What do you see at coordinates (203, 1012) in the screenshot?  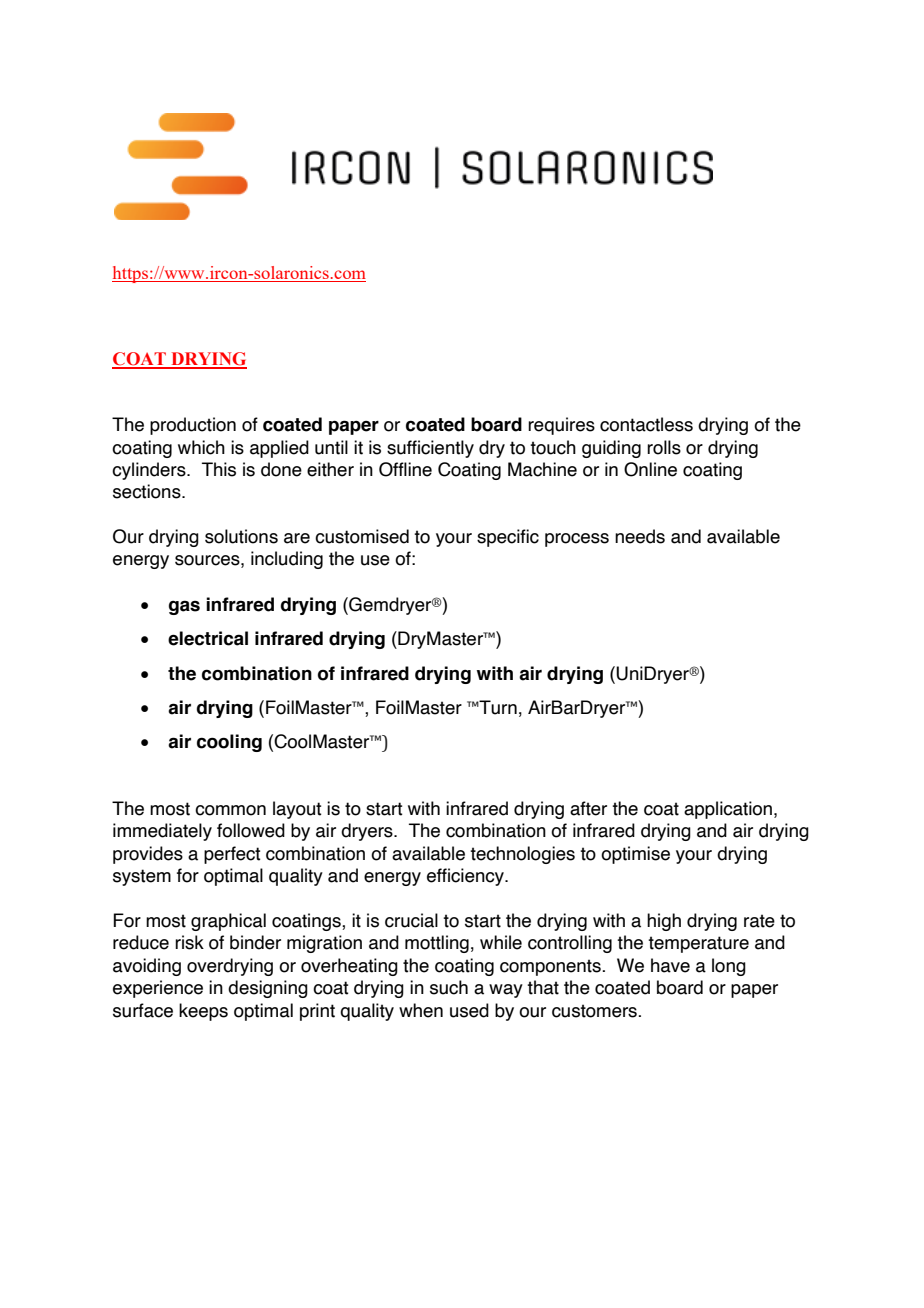 I see `keeps` at bounding box center [203, 1012].
